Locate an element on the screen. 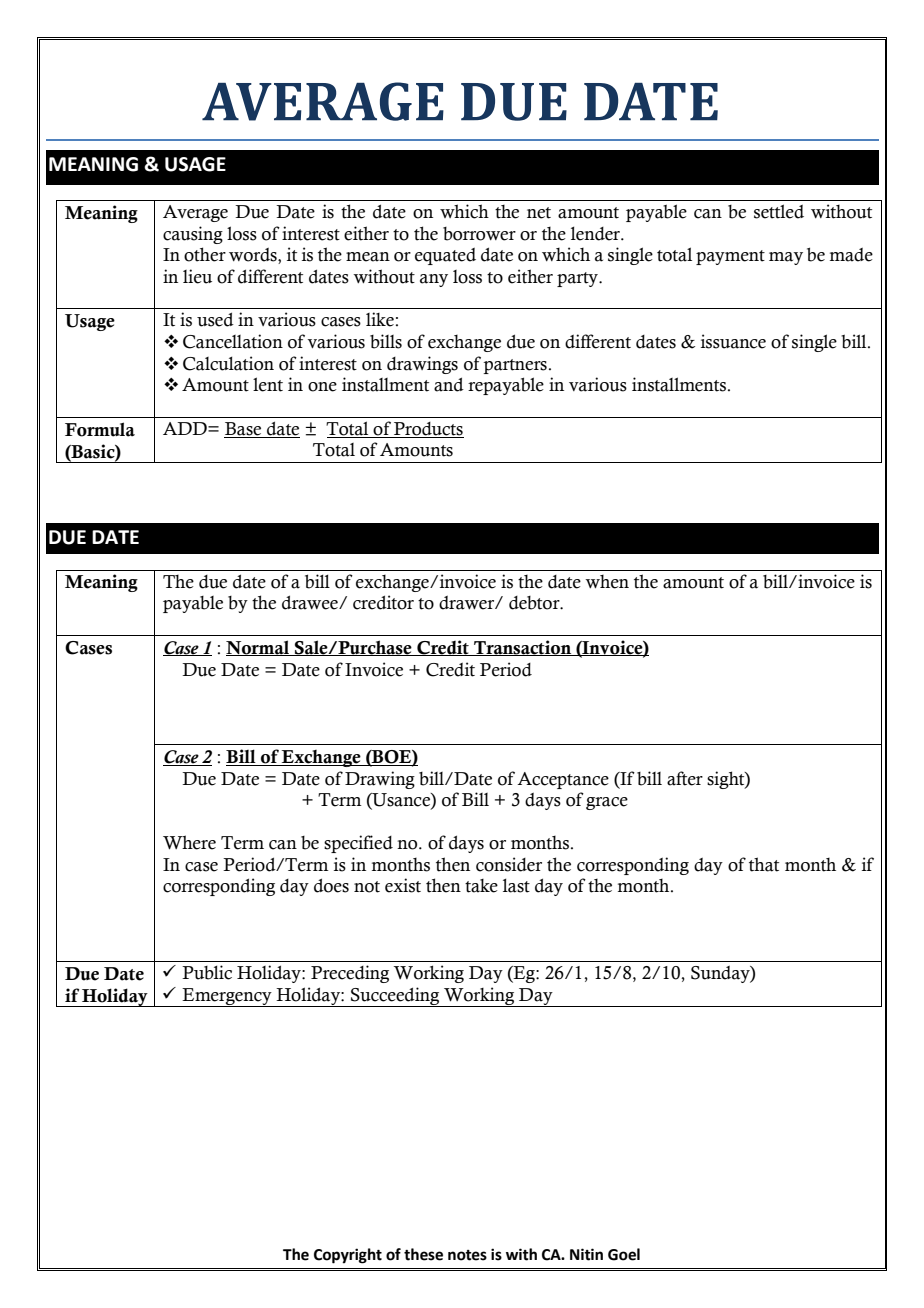 This screenshot has height=1308, width=924. borrower is located at coordinates (479, 234).
